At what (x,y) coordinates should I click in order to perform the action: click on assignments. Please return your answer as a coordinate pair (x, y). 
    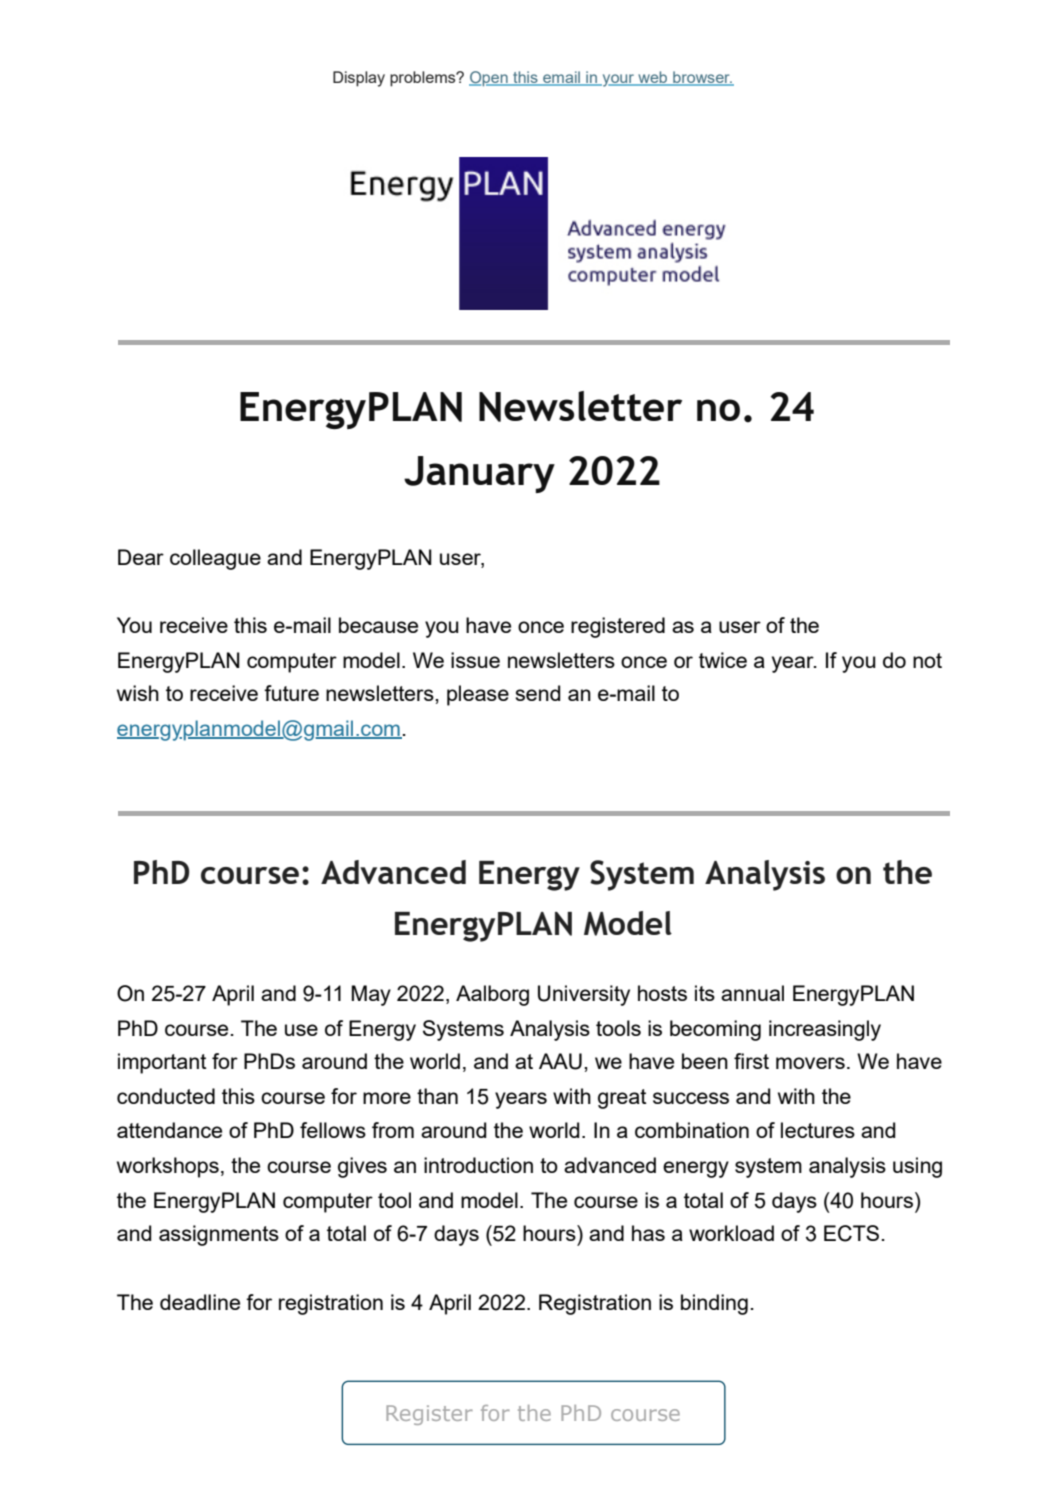
    Looking at the image, I should click on (219, 1235).
